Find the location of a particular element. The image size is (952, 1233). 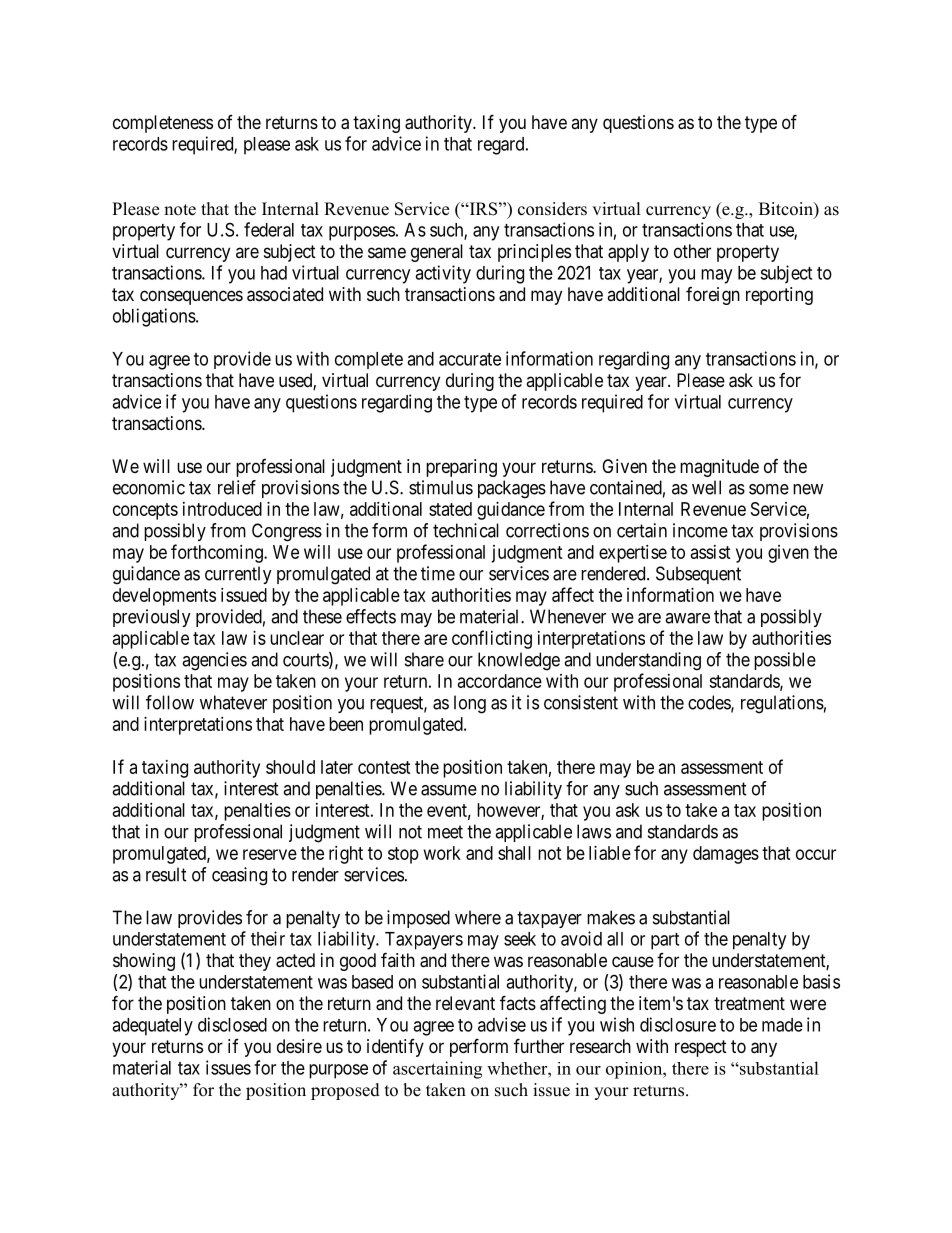

possible is located at coordinates (785, 661).
